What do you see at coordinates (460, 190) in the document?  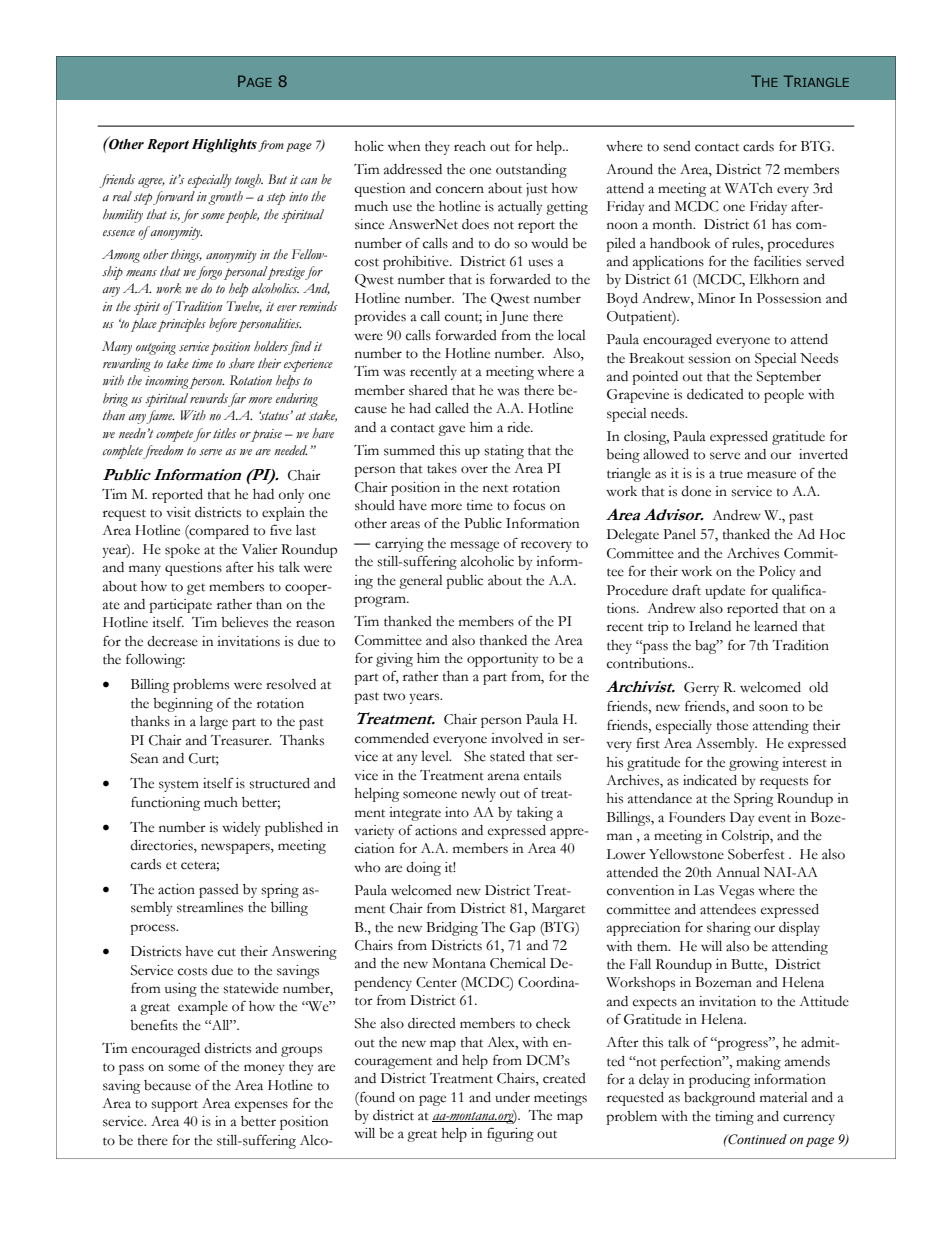 I see `concern` at bounding box center [460, 190].
